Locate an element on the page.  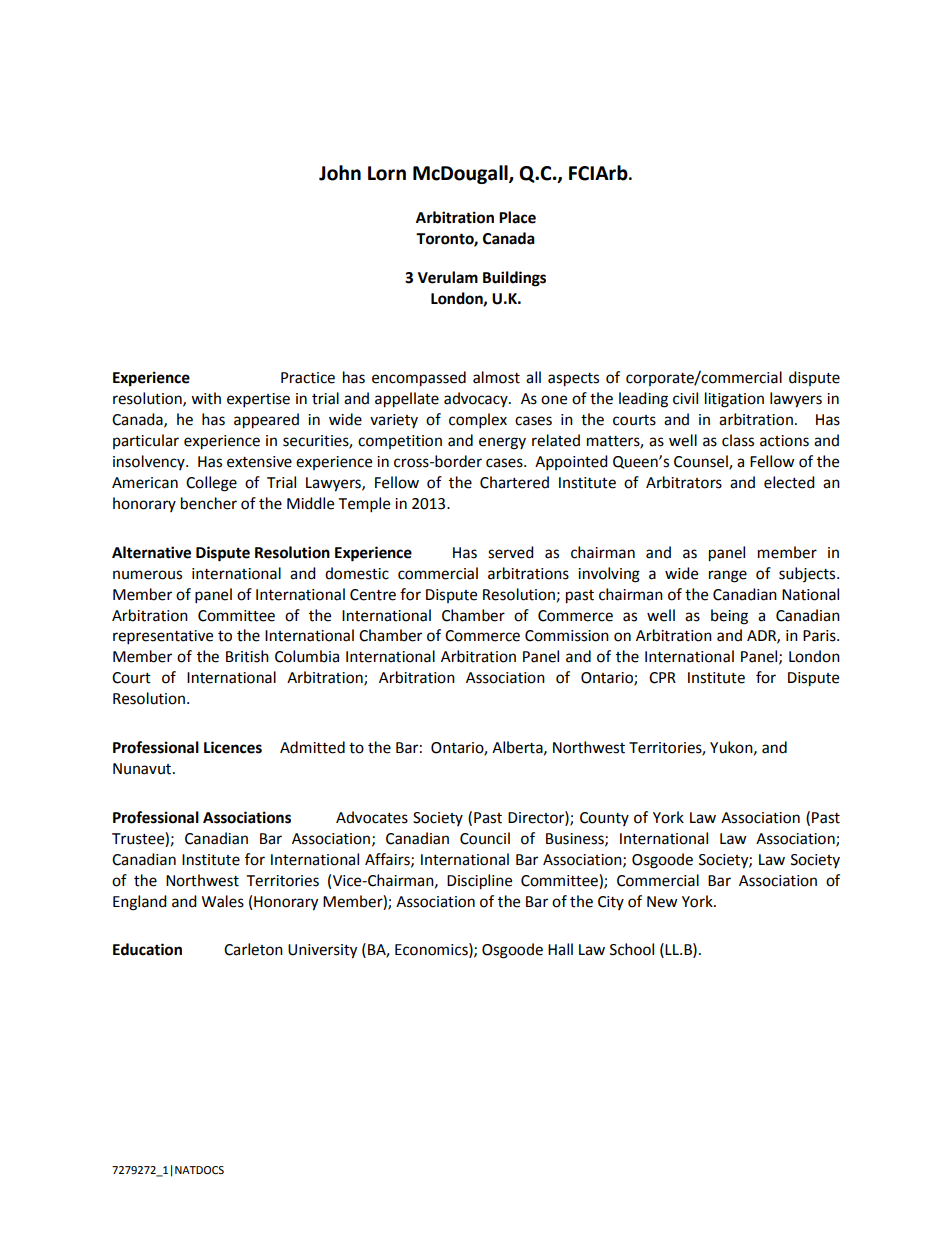
litigation is located at coordinates (734, 400).
